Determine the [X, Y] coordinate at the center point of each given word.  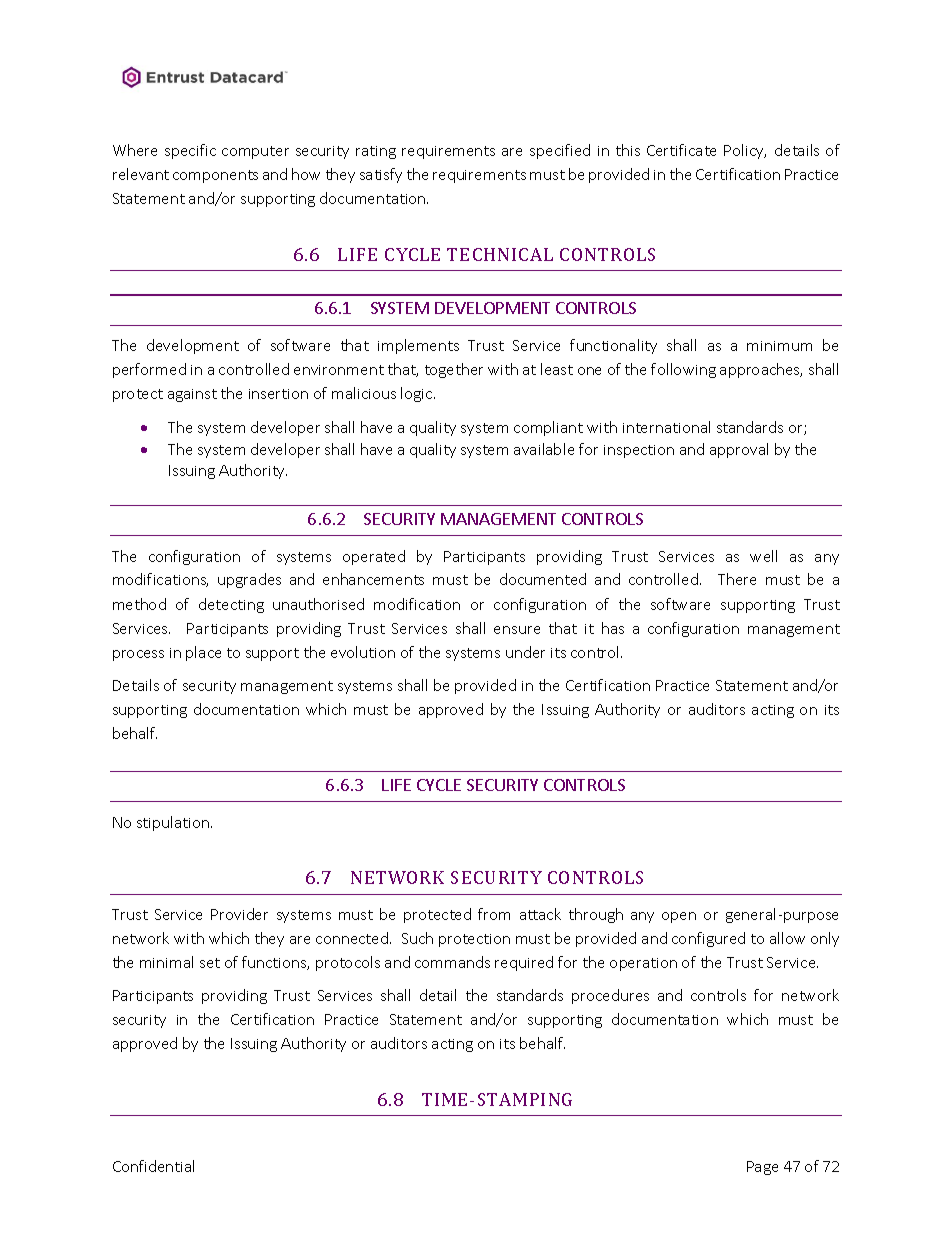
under [525, 652]
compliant [548, 428]
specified [560, 151]
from [494, 914]
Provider [239, 914]
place [203, 653]
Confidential [153, 1166]
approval [739, 450]
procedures [610, 996]
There [737, 579]
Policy [745, 151]
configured [708, 939]
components [215, 176]
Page [762, 1168]
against [192, 395]
